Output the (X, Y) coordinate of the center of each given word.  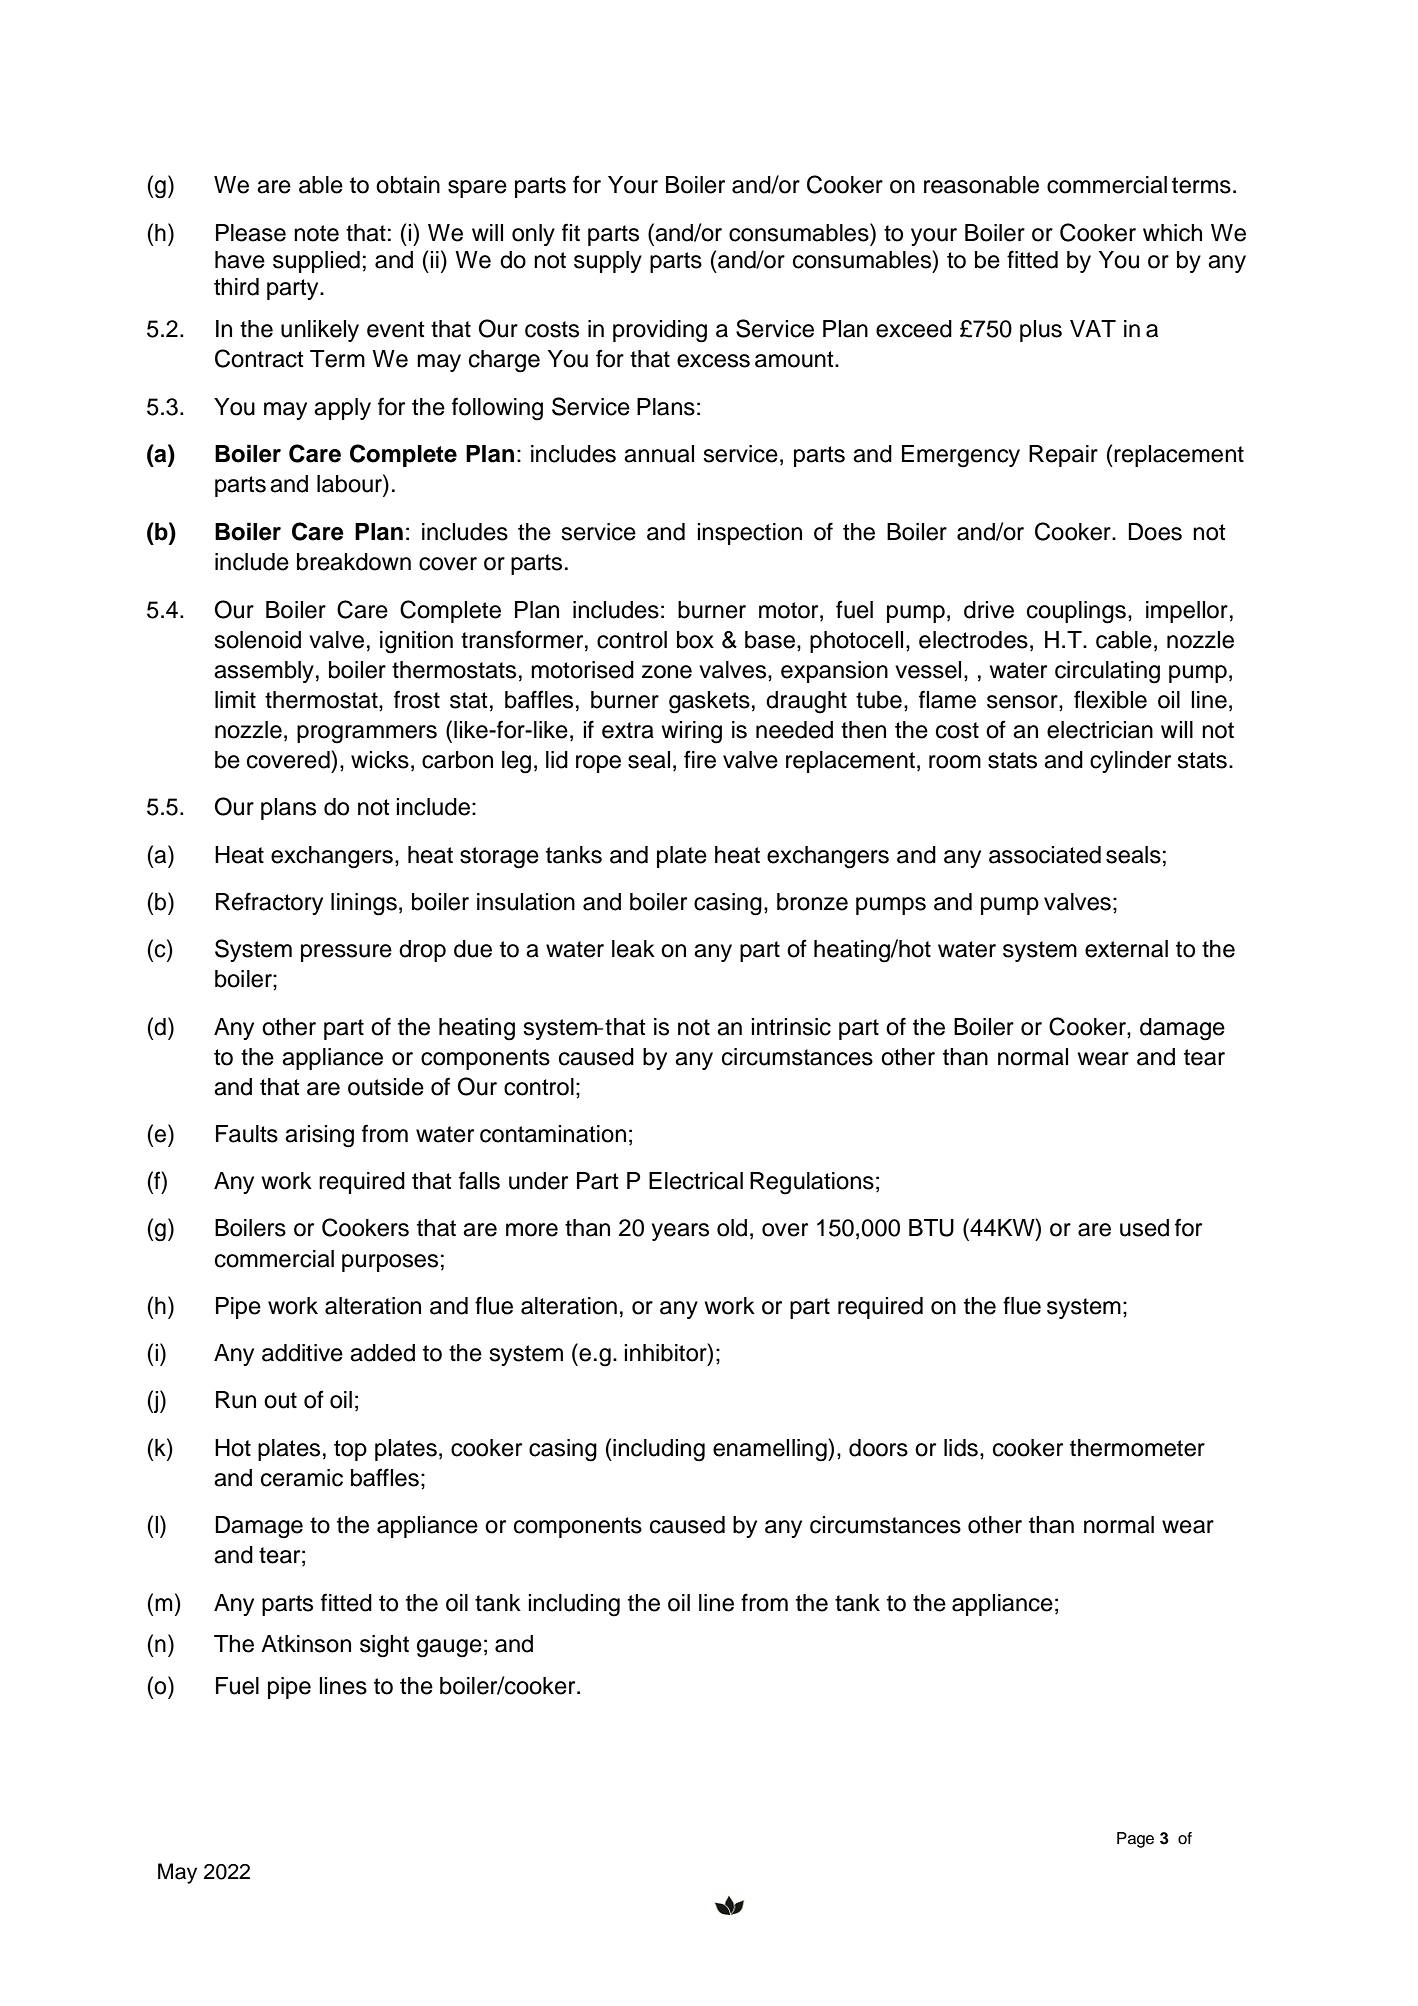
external (1126, 949)
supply (608, 262)
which (1172, 233)
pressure (346, 953)
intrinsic (791, 1027)
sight (384, 1646)
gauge (449, 1648)
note (316, 233)
